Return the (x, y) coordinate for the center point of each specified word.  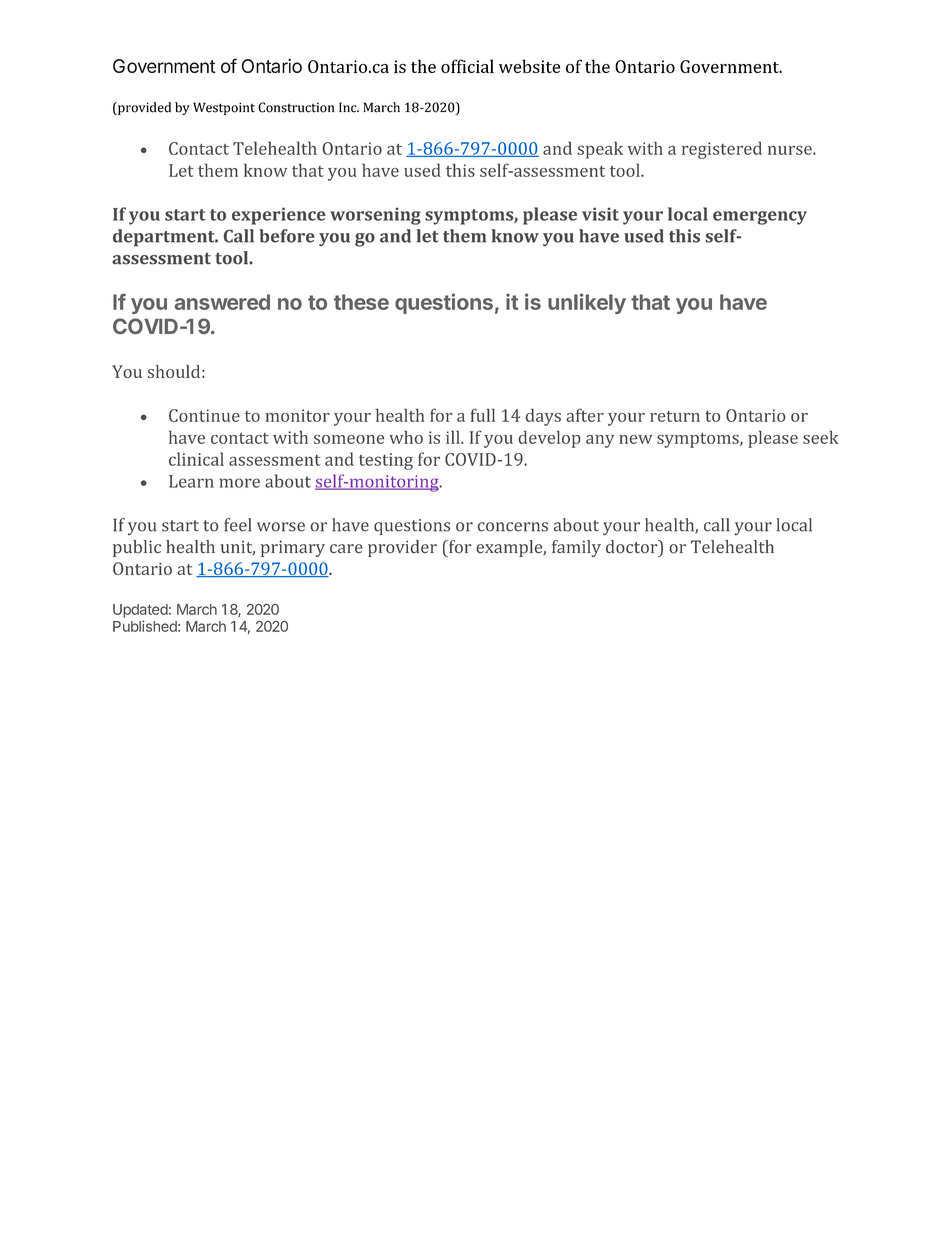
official (467, 66)
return (675, 416)
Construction (296, 107)
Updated (140, 611)
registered (722, 150)
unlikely (587, 303)
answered (222, 302)
